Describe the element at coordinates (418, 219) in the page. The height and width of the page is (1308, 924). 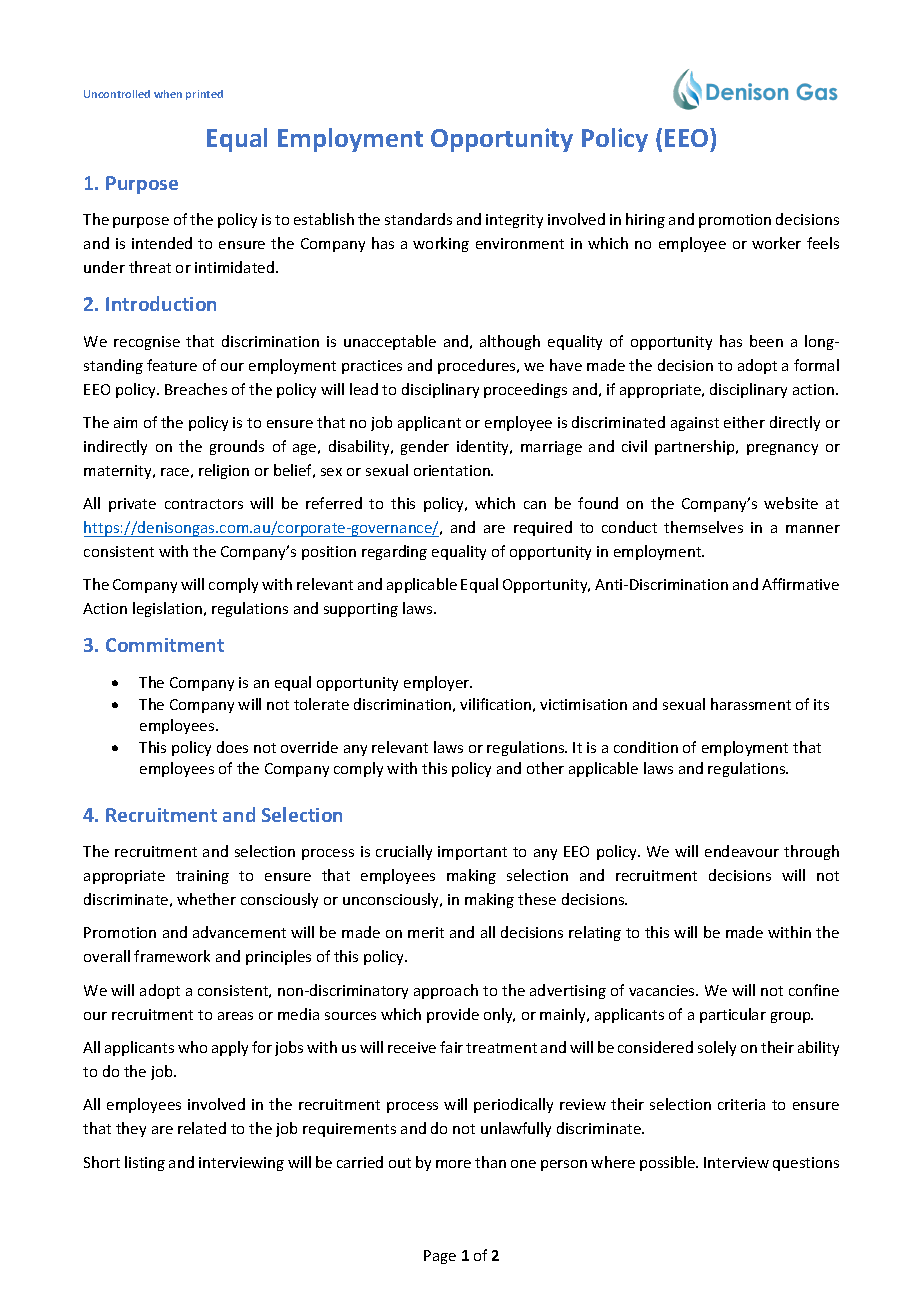
I see `standards` at that location.
